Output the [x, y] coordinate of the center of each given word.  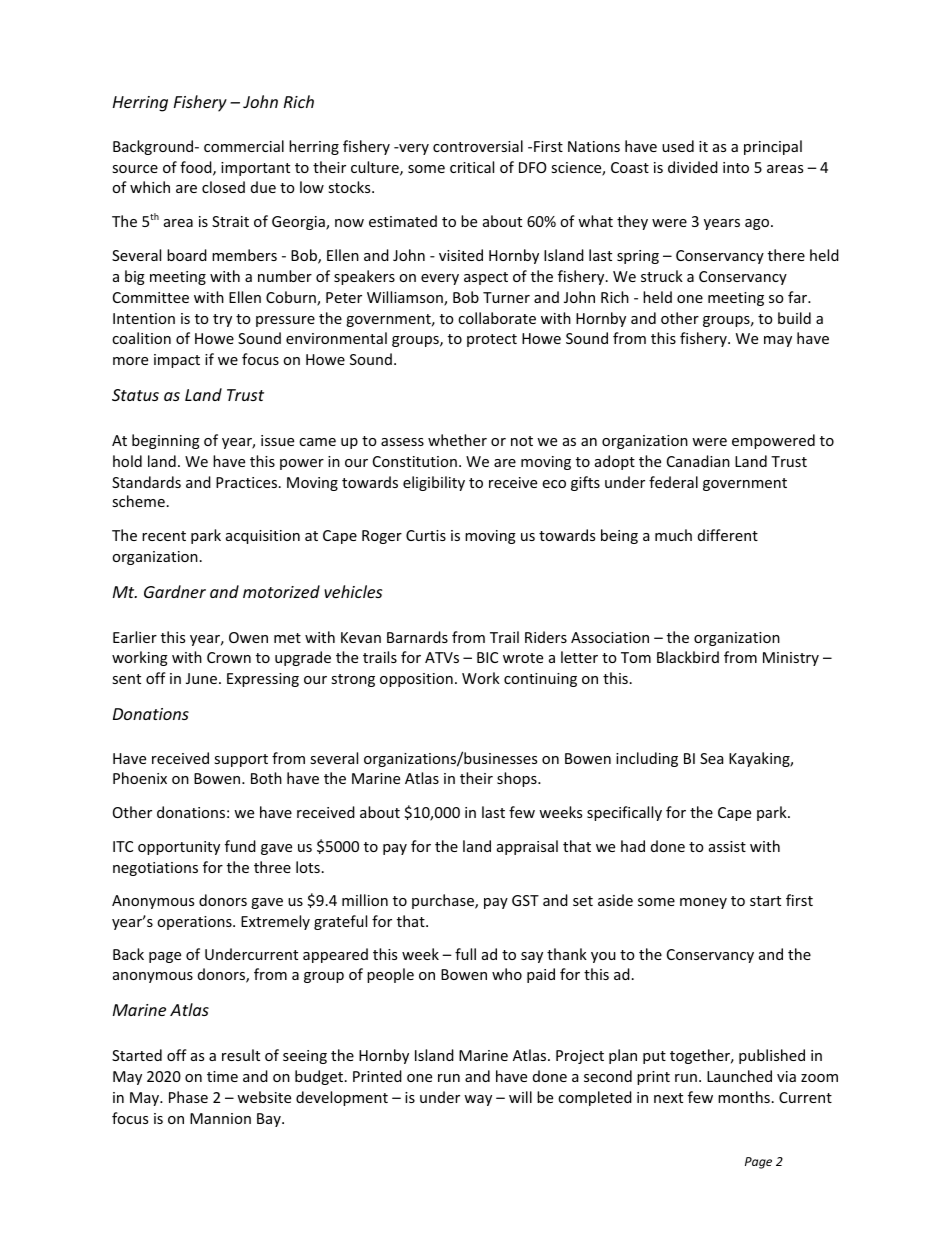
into [736, 167]
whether [457, 440]
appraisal [527, 847]
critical [472, 167]
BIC [487, 657]
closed [223, 187]
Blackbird [688, 657]
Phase [188, 1097]
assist [727, 846]
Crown [229, 657]
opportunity [179, 848]
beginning [166, 441]
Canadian [698, 461]
